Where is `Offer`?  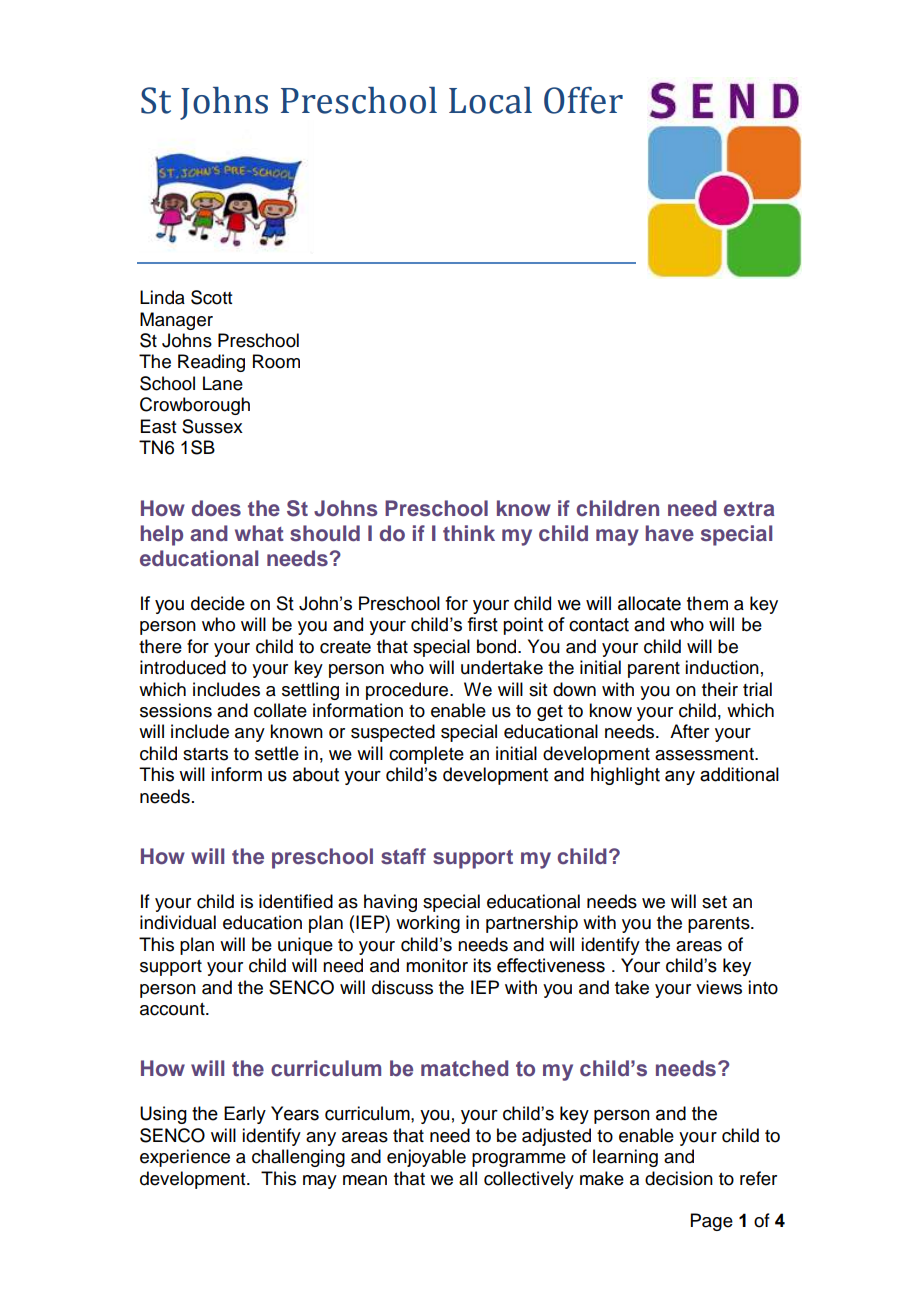 Offer is located at coordinates (583, 100).
